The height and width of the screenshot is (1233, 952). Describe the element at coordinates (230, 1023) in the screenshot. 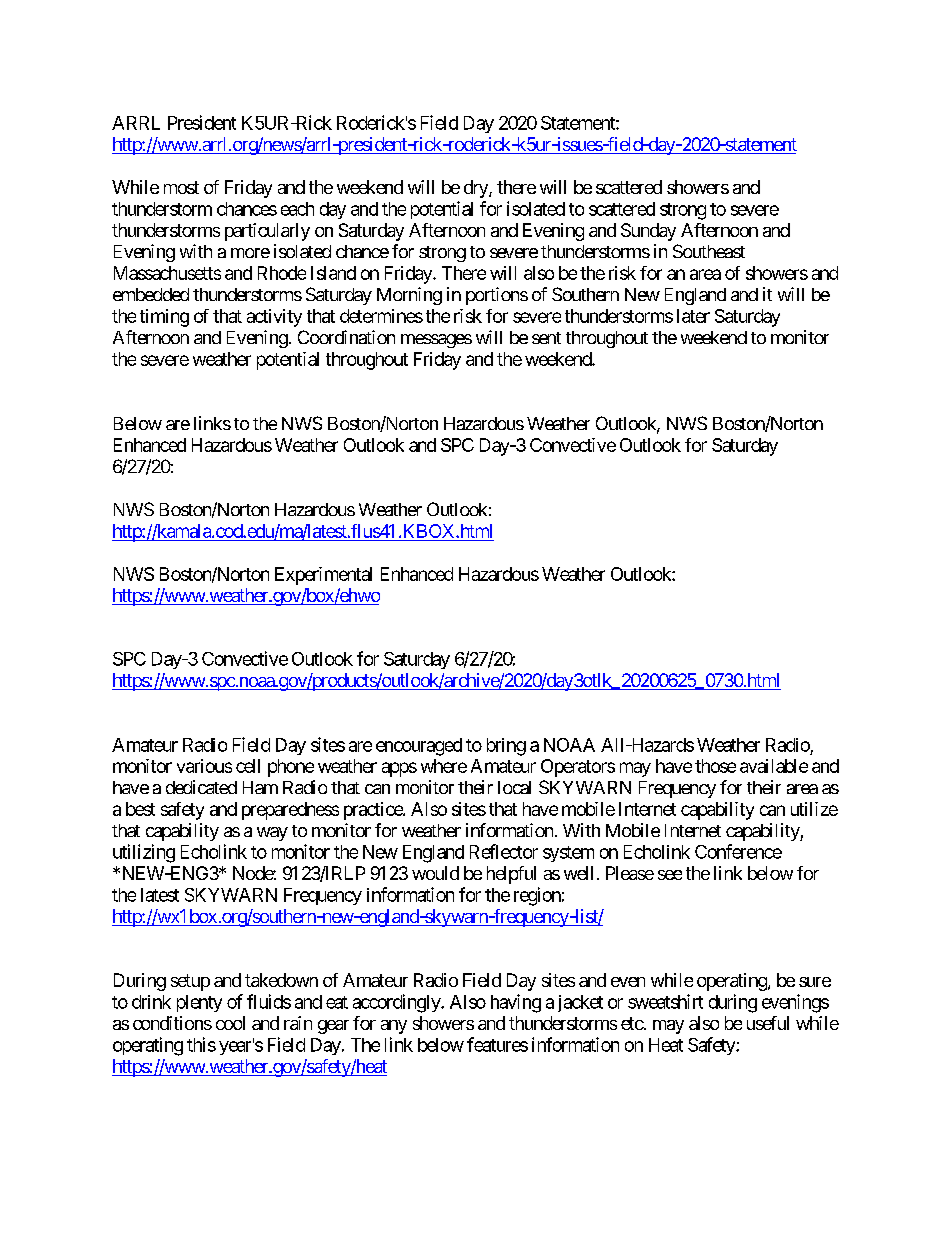

I see `cool` at that location.
